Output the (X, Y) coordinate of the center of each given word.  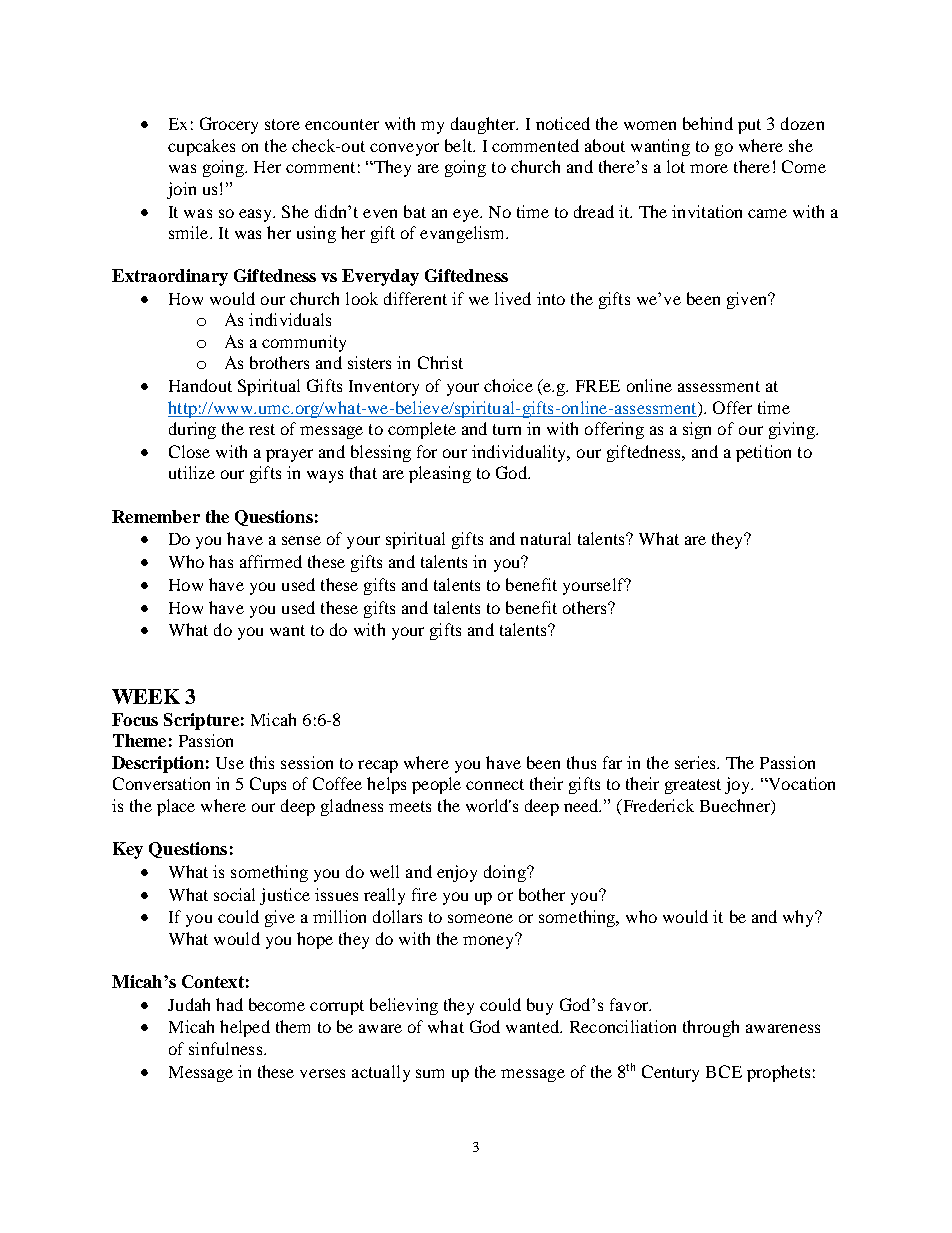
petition (763, 453)
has (221, 561)
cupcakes (201, 147)
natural (545, 538)
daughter (484, 125)
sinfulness (227, 1048)
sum (430, 1073)
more (709, 168)
